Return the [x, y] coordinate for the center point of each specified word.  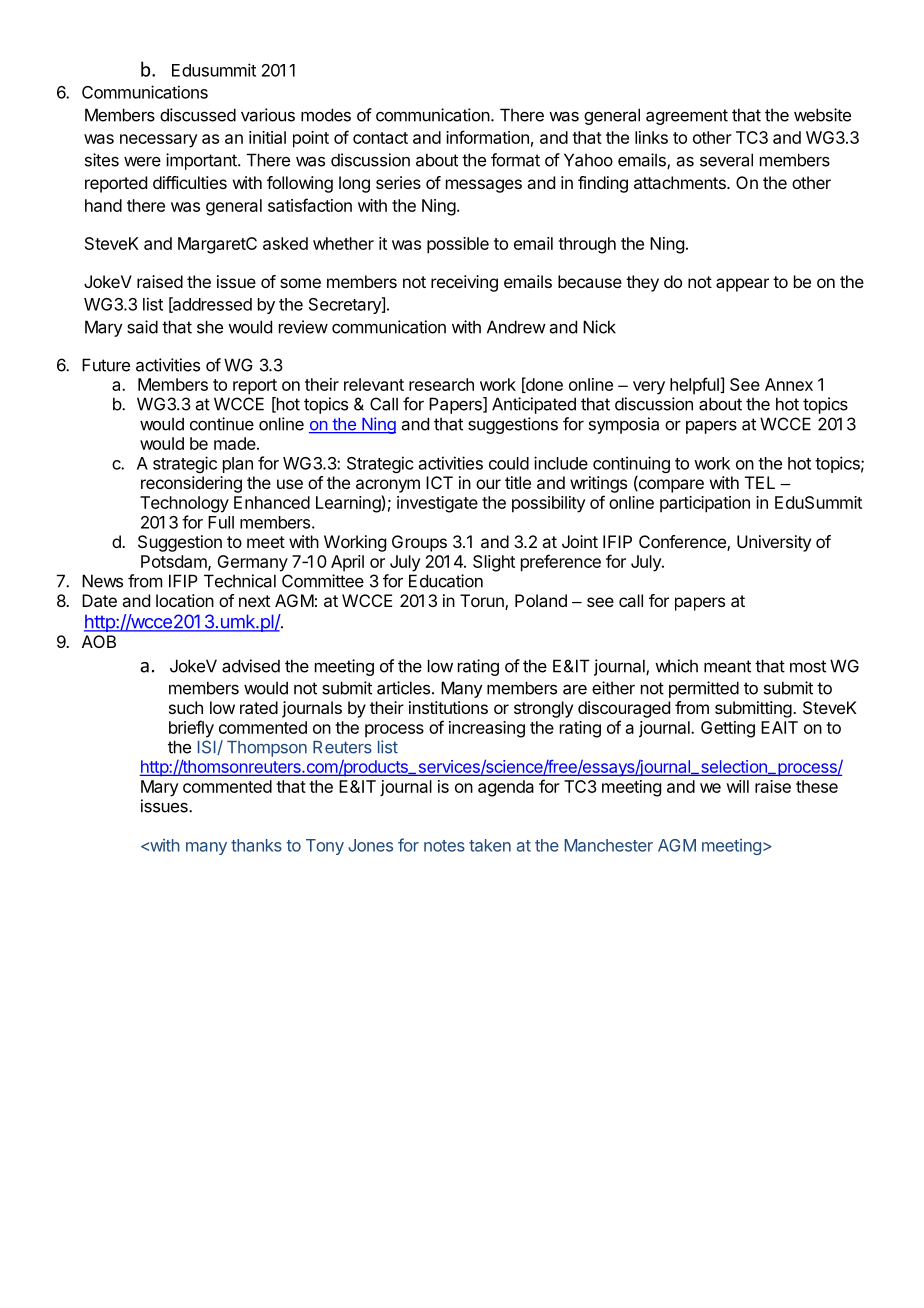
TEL [760, 482]
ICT [439, 482]
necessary [159, 141]
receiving [464, 283]
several [726, 160]
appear [742, 285]
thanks [256, 845]
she [210, 327]
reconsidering [191, 484]
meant [727, 666]
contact [380, 138]
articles [403, 688]
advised [251, 666]
